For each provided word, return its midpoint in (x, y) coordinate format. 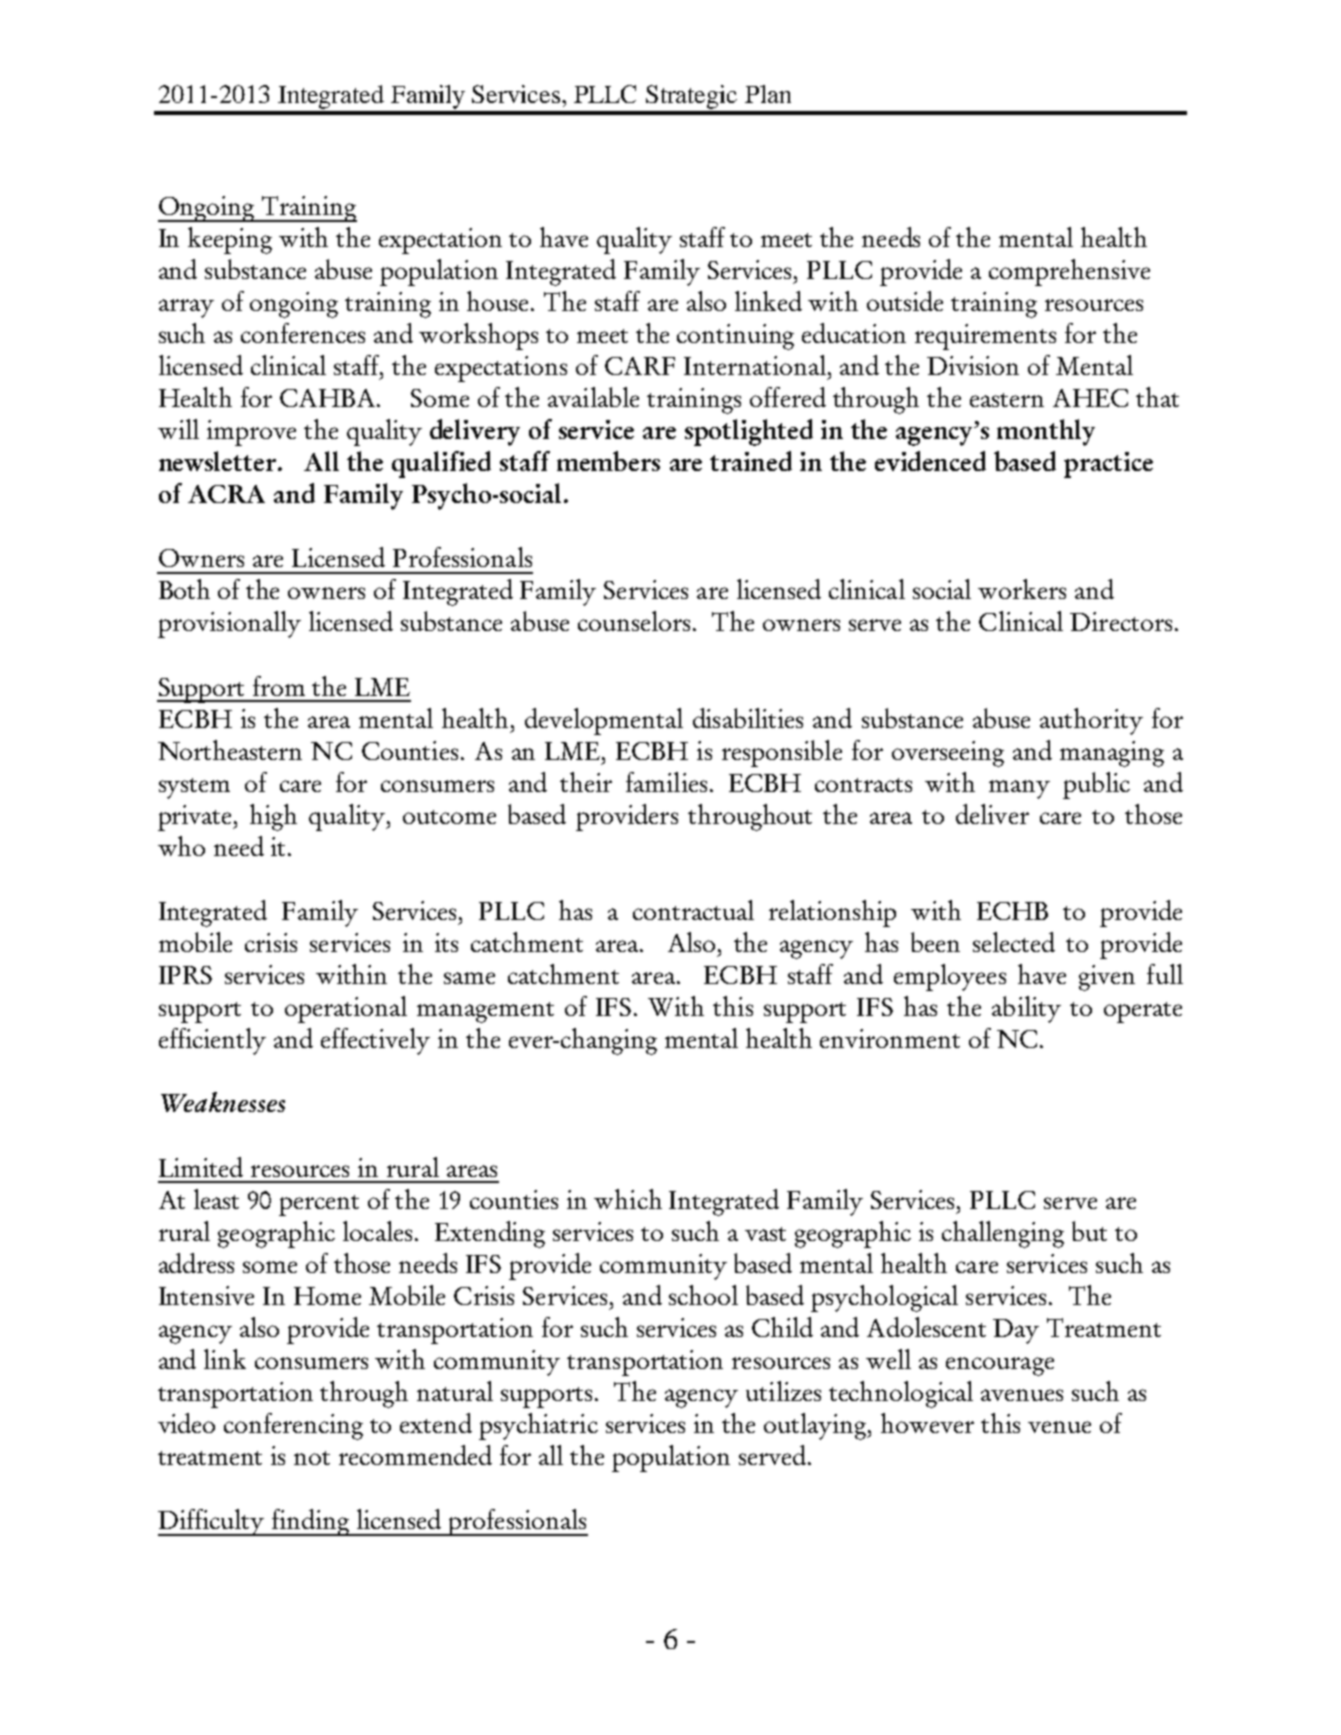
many (1019, 789)
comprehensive (1069, 272)
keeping (230, 240)
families (666, 782)
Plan (768, 94)
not (312, 1458)
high (273, 817)
